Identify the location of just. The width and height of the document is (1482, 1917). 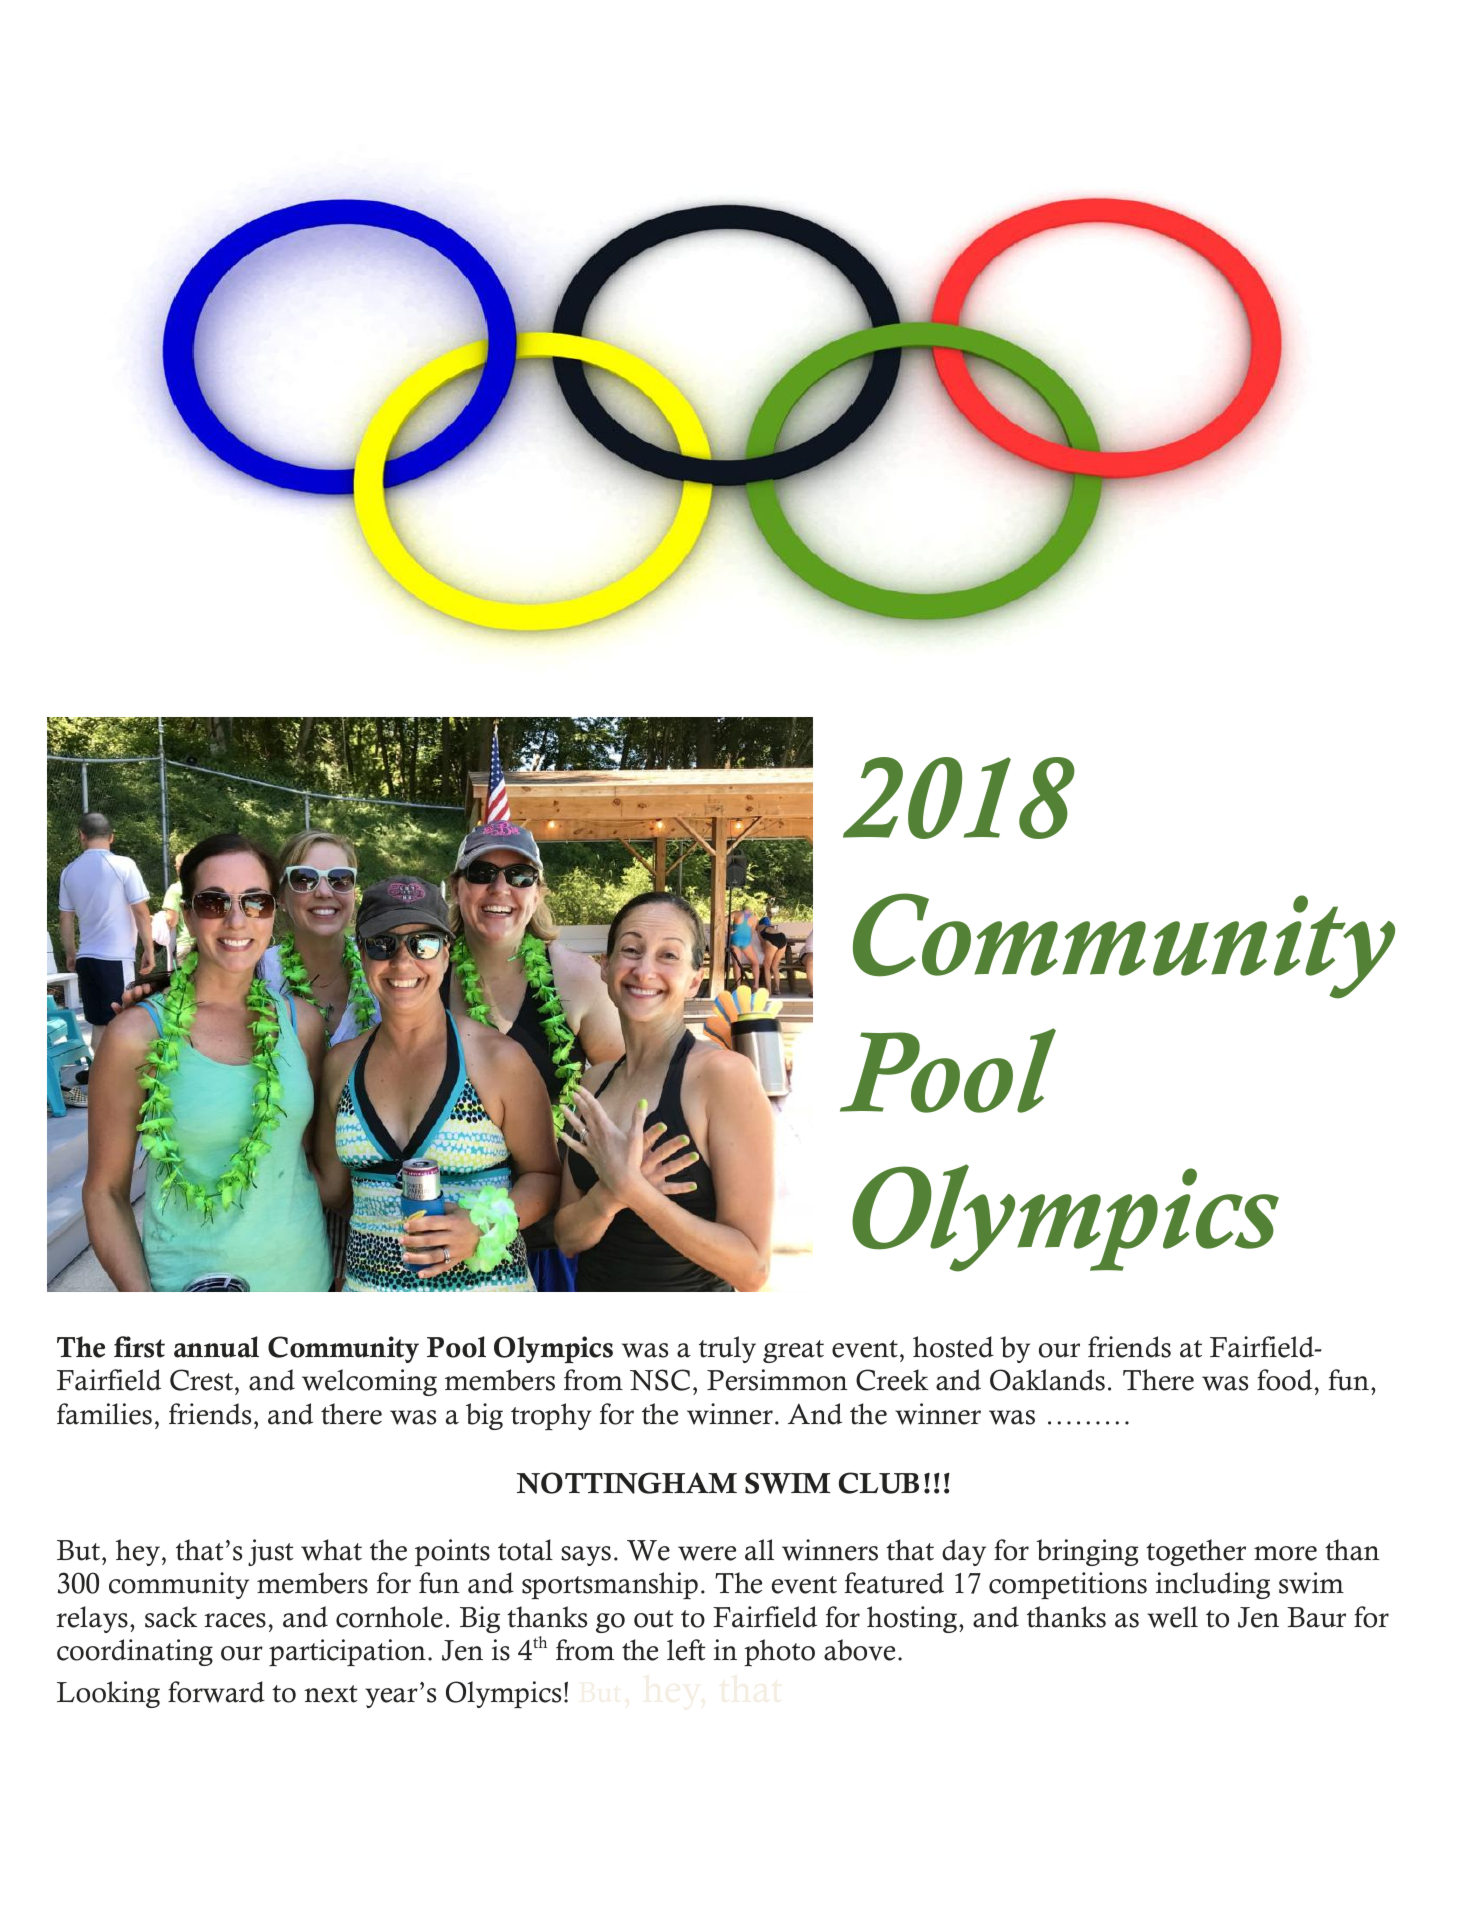
(270, 1552).
